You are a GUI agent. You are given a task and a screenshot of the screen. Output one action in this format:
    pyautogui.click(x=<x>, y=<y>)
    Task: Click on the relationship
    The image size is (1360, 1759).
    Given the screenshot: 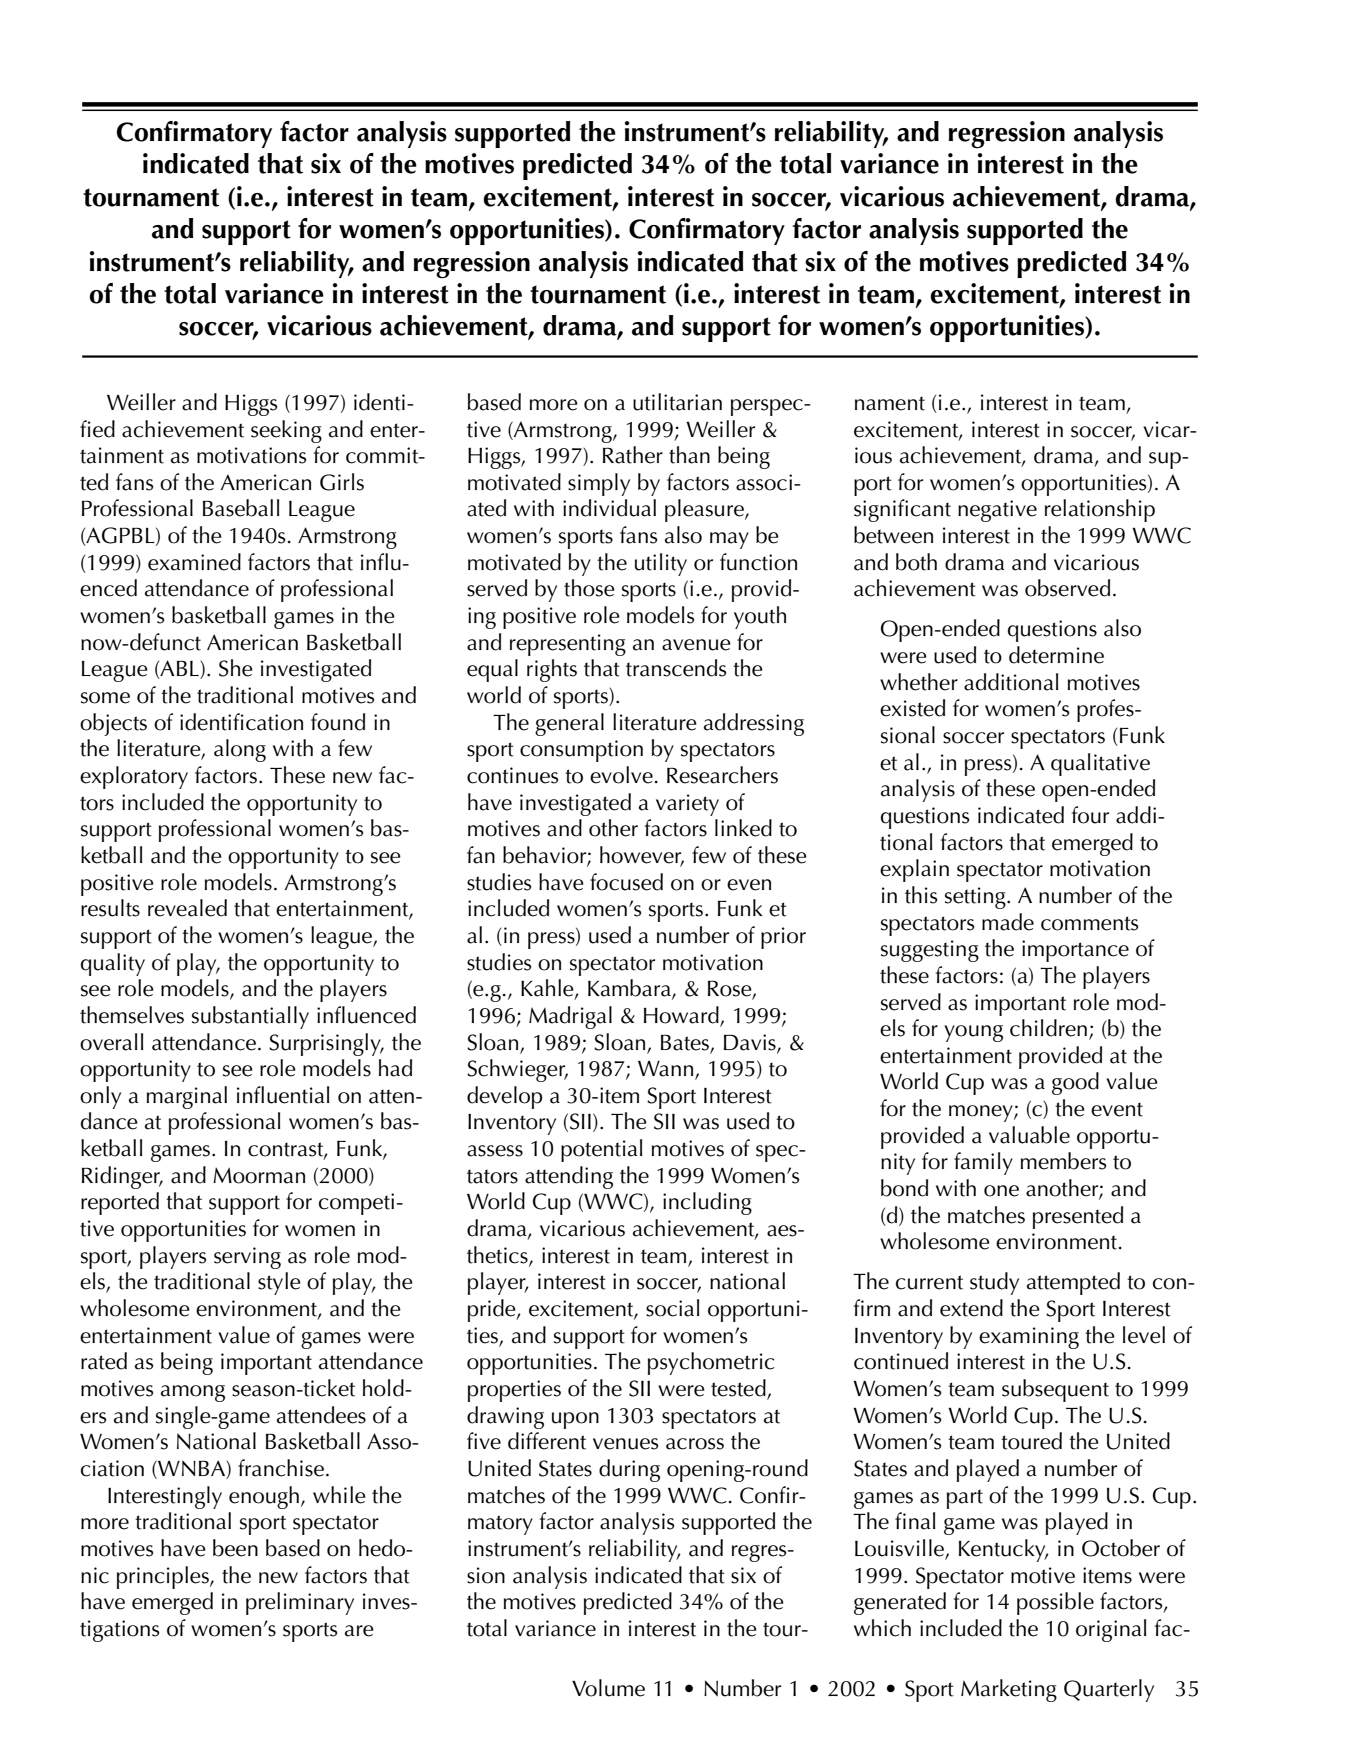 What is the action you would take?
    pyautogui.click(x=1100, y=510)
